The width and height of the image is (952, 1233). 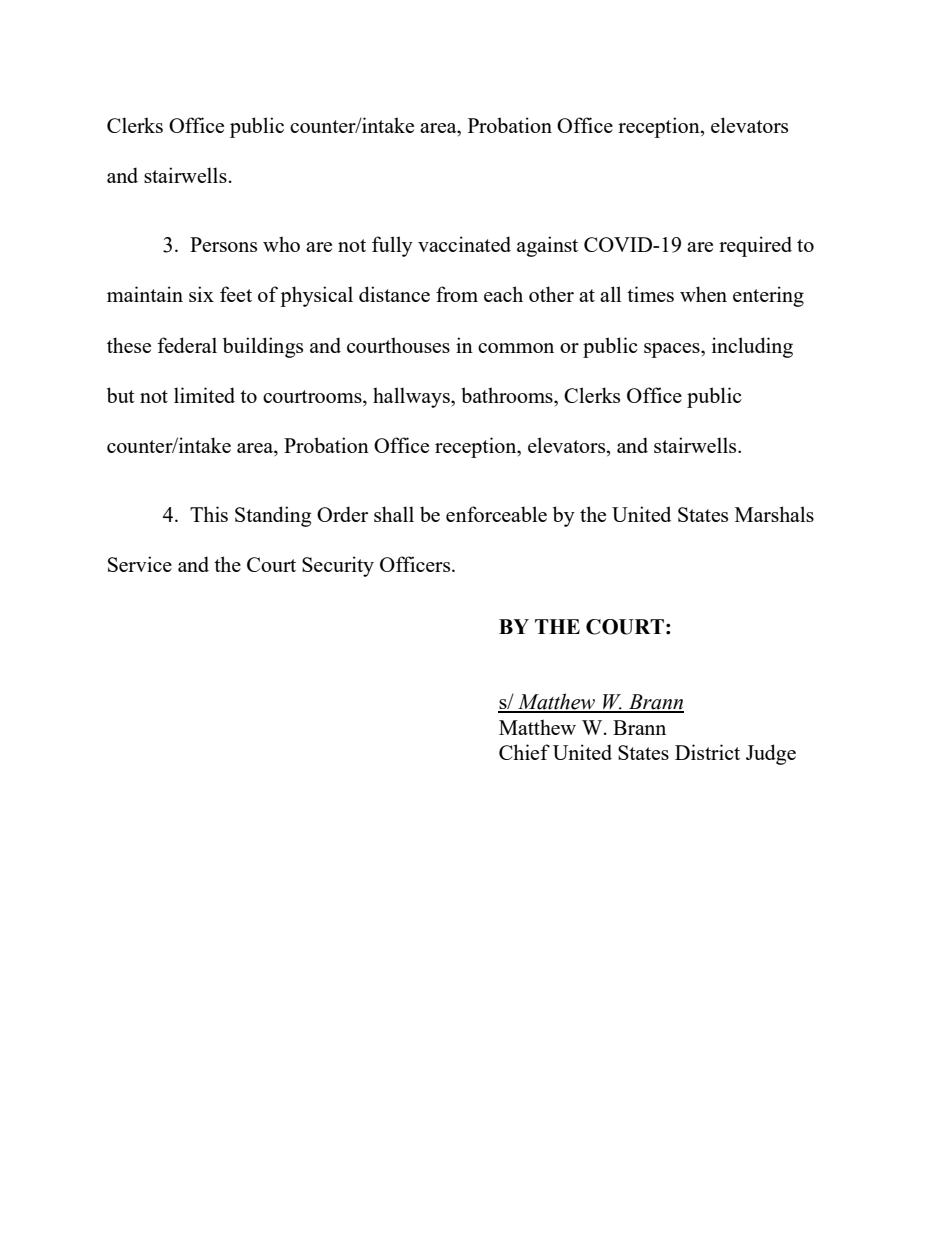 I want to click on enforceable, so click(x=496, y=514).
